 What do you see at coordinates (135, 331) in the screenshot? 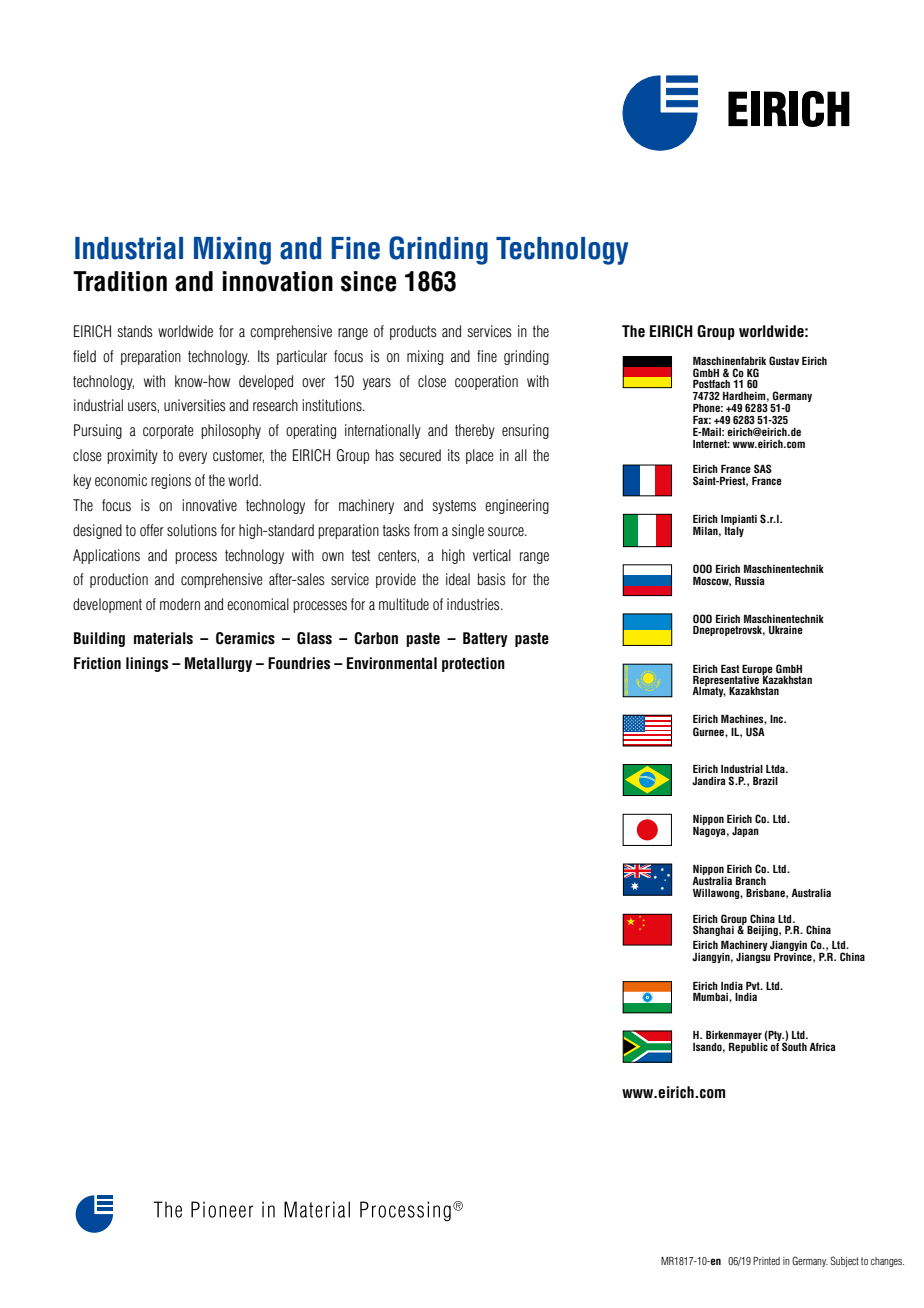
I see `stands` at bounding box center [135, 331].
